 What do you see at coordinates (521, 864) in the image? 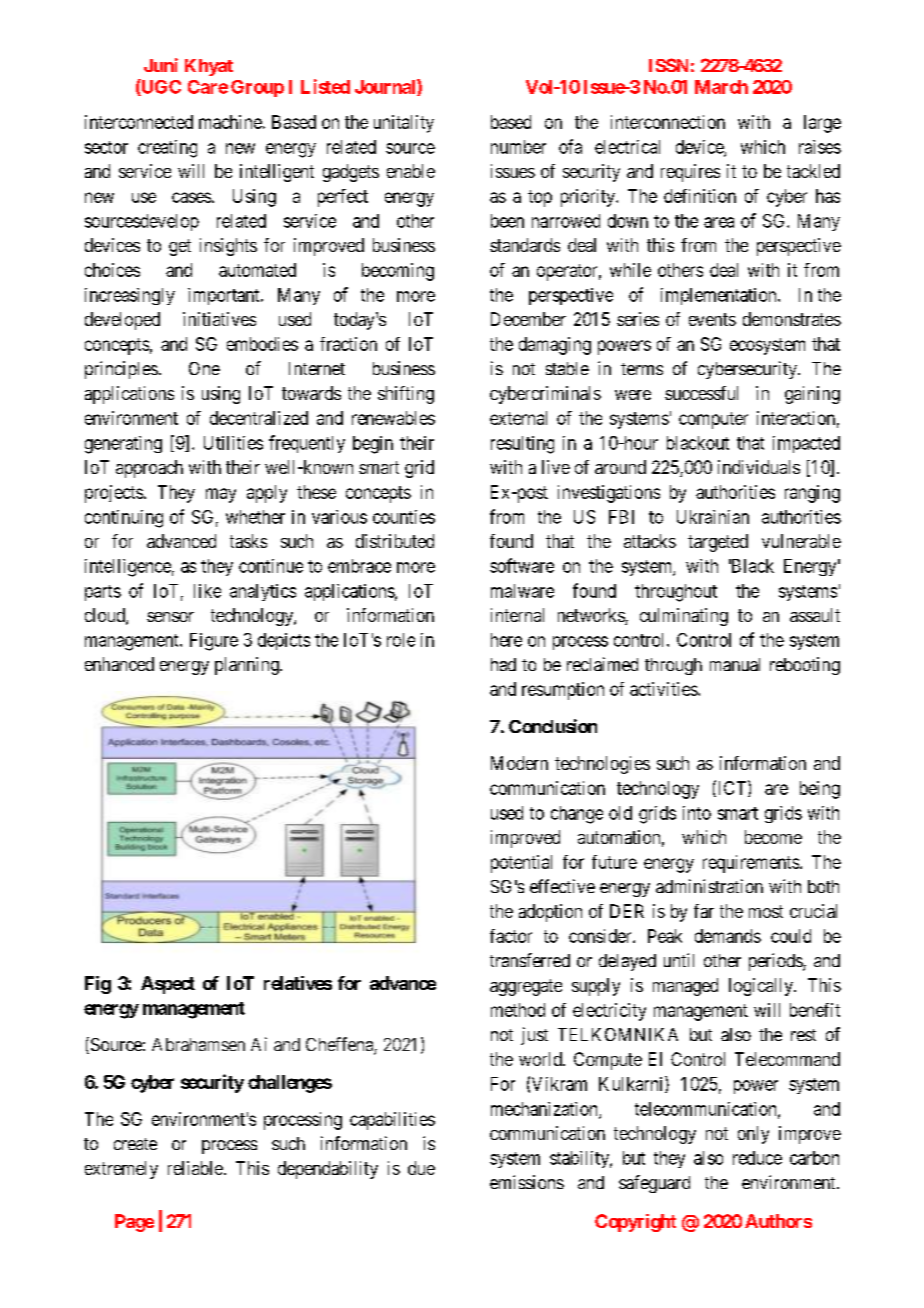
I see `potential` at bounding box center [521, 864].
